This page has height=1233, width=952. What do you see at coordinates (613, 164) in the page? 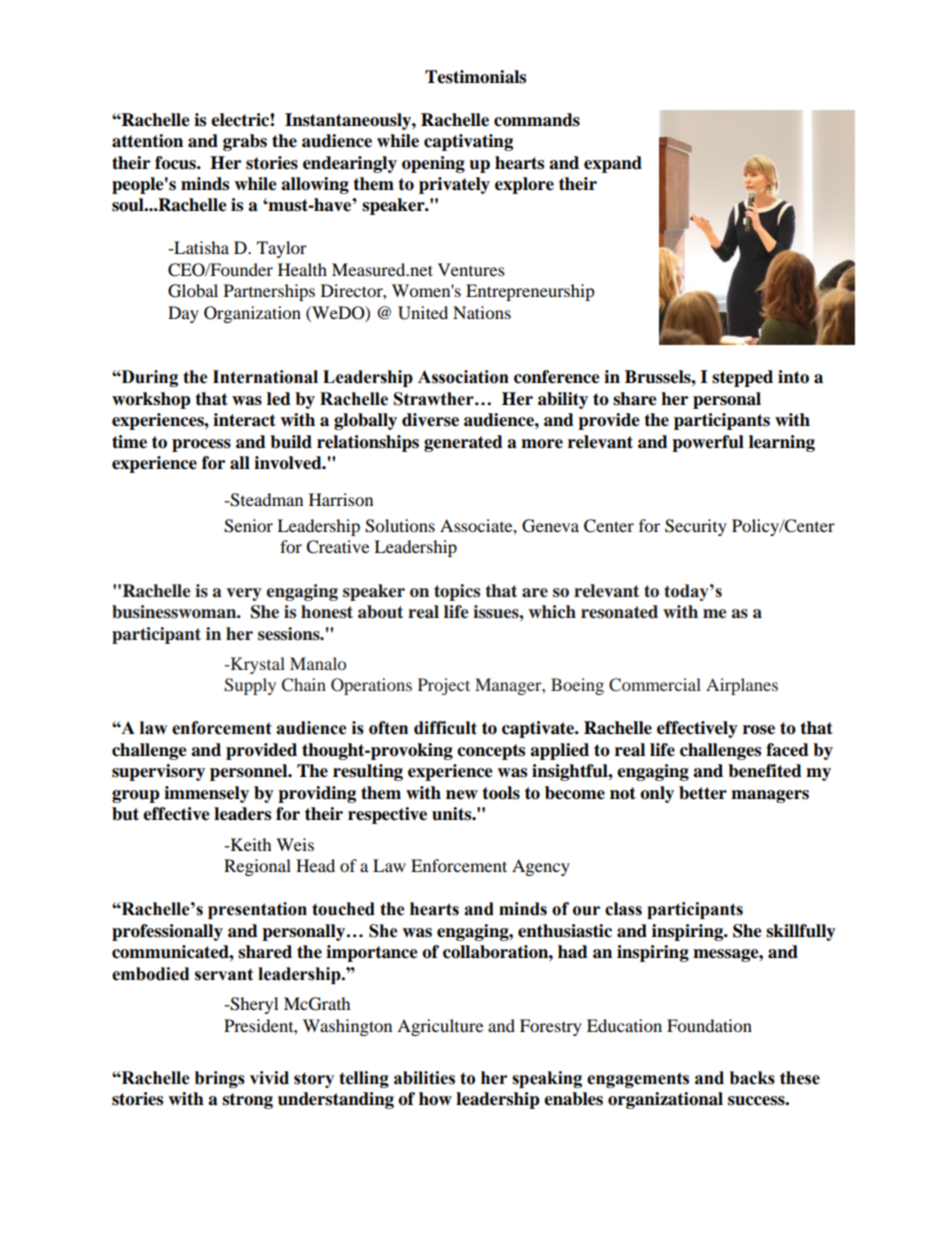
I see `expand` at bounding box center [613, 164].
